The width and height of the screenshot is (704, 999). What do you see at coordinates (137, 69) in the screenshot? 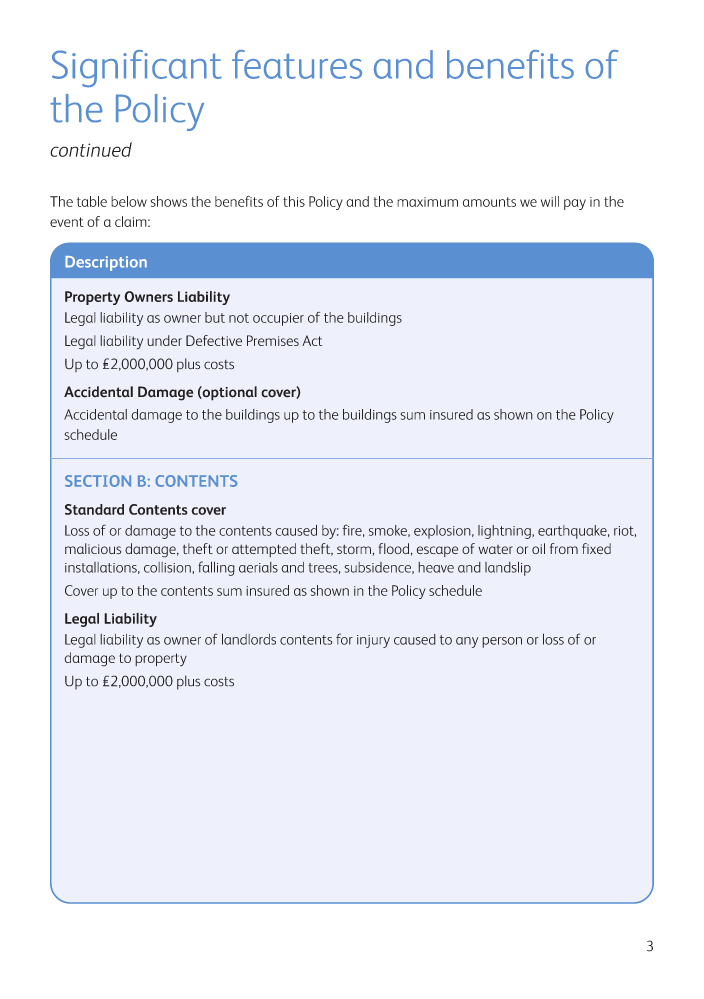
I see `Significant` at bounding box center [137, 69].
